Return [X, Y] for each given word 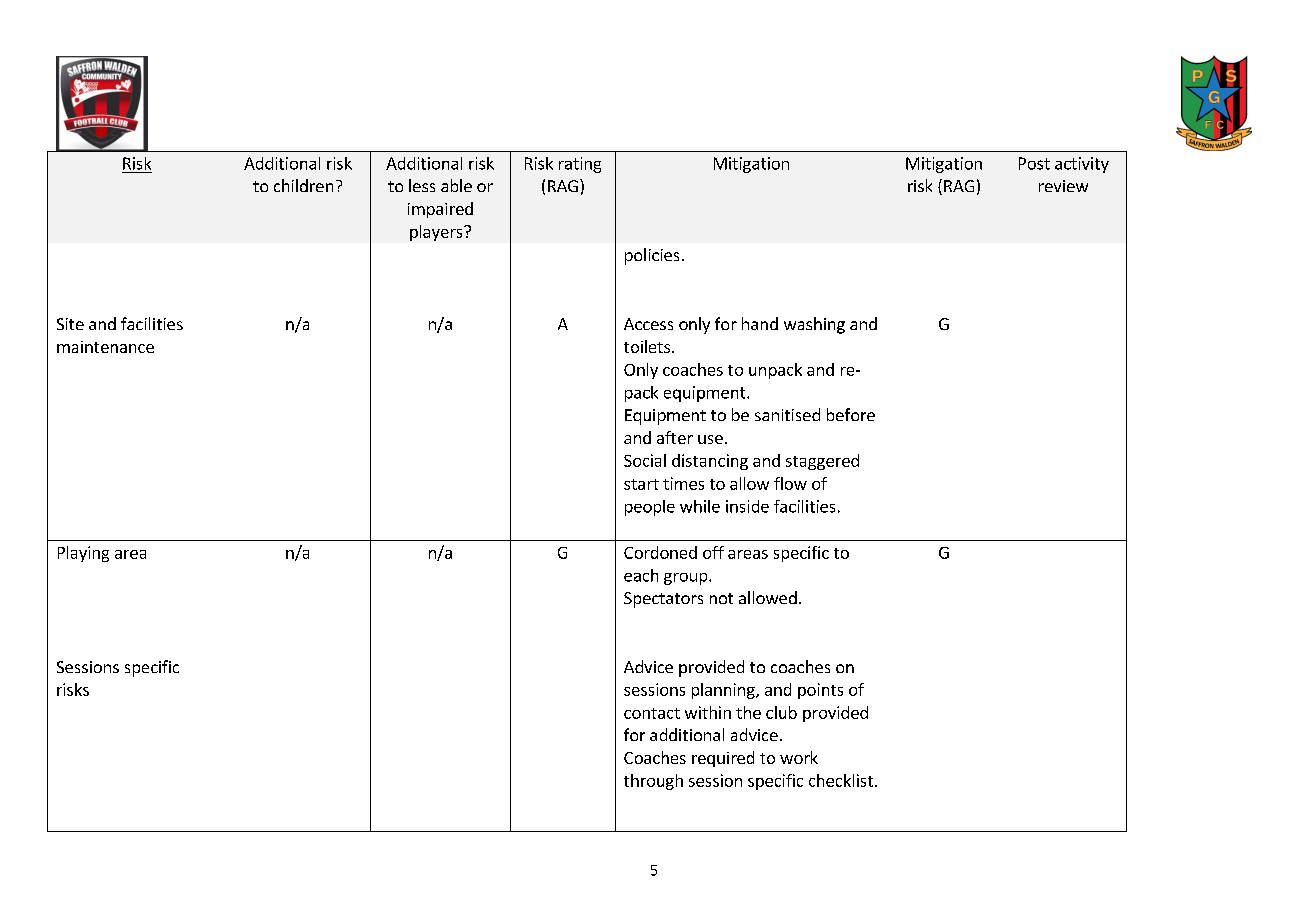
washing [814, 325]
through [653, 782]
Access [648, 324]
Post [1034, 163]
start [641, 484]
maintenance [105, 347]
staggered [822, 462]
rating [580, 165]
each [641, 575]
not [721, 598]
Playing [83, 554]
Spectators [663, 600]
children [303, 185]
